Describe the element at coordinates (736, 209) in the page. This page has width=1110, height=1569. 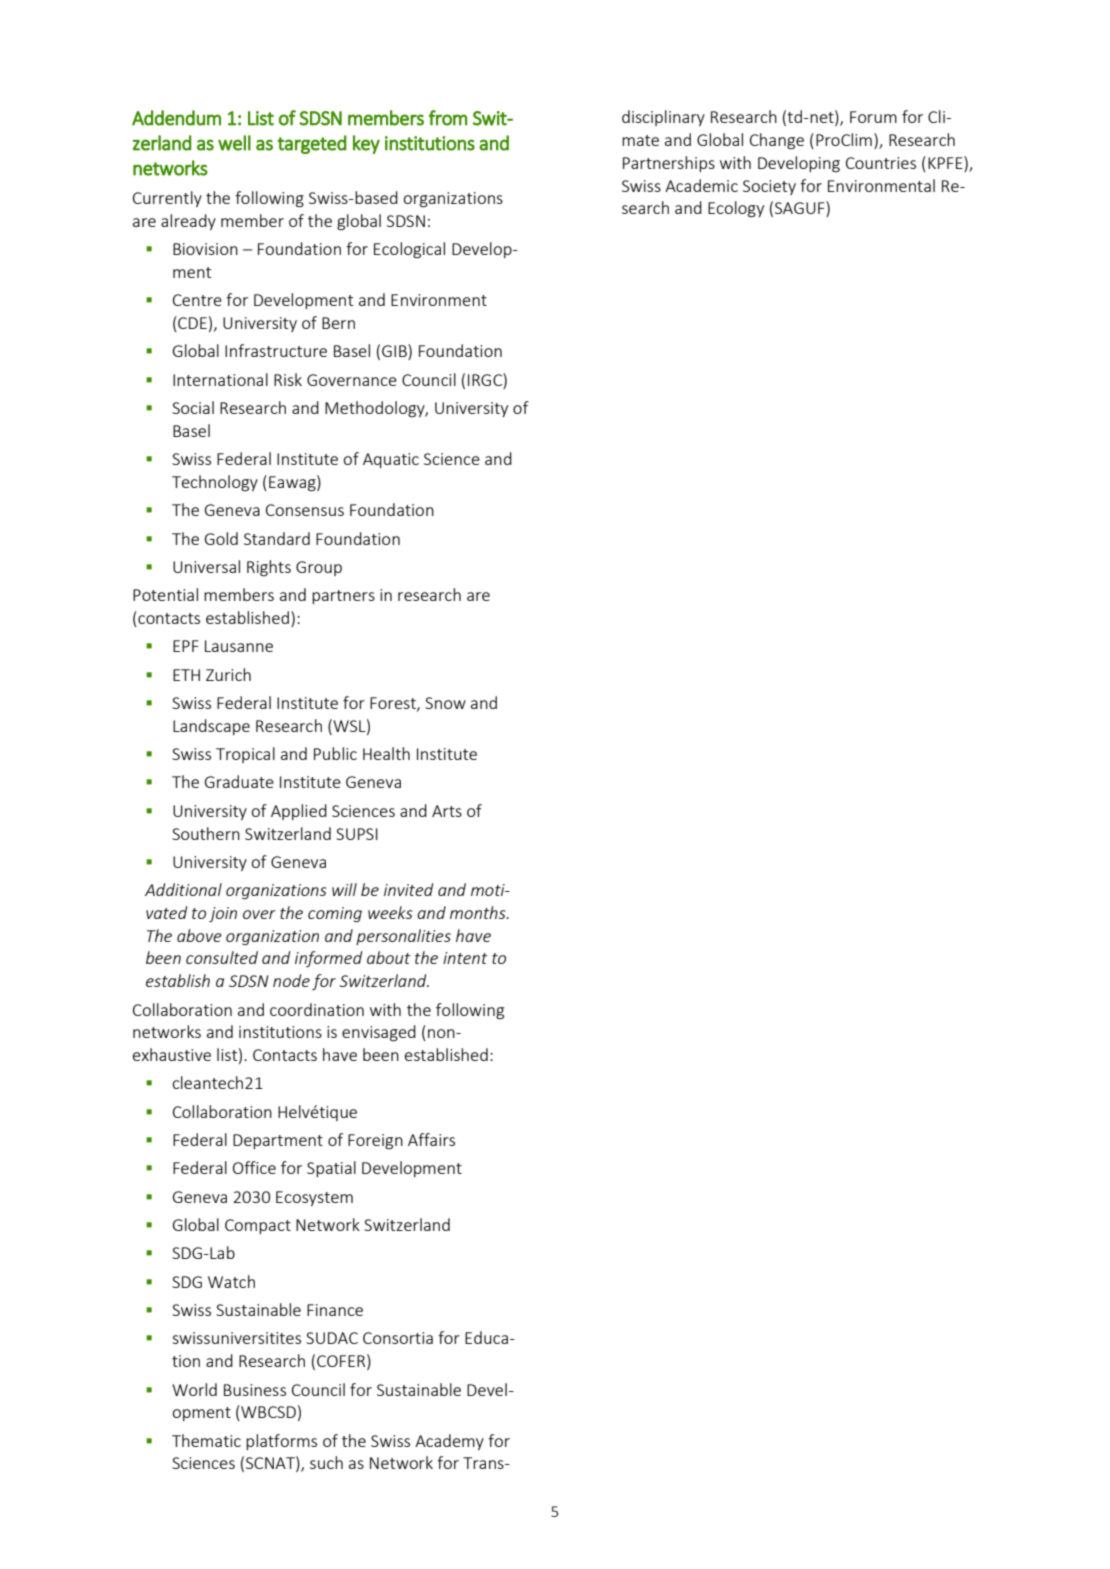
I see `Ecology` at that location.
